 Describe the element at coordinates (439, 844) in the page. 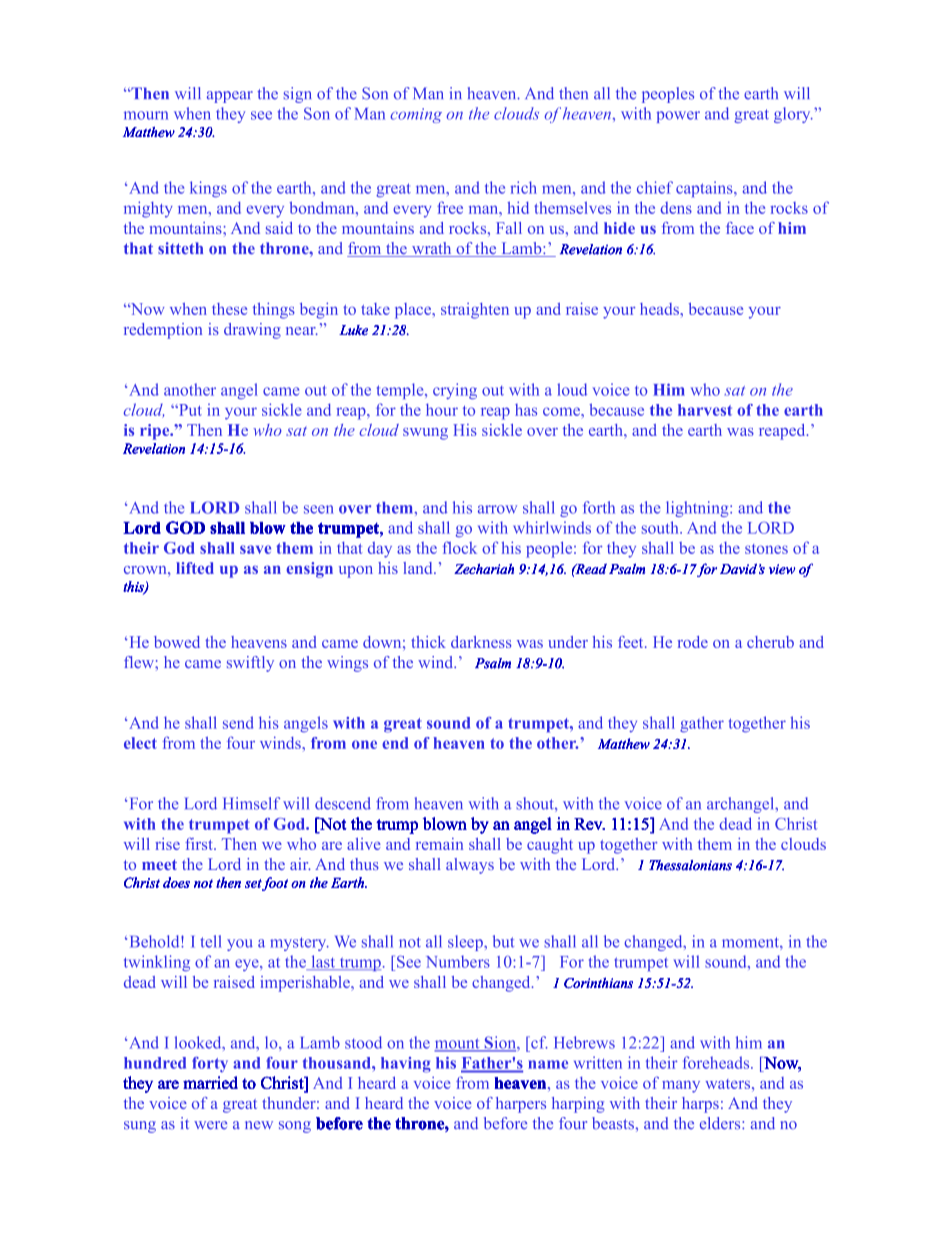

I see `remain` at that location.
